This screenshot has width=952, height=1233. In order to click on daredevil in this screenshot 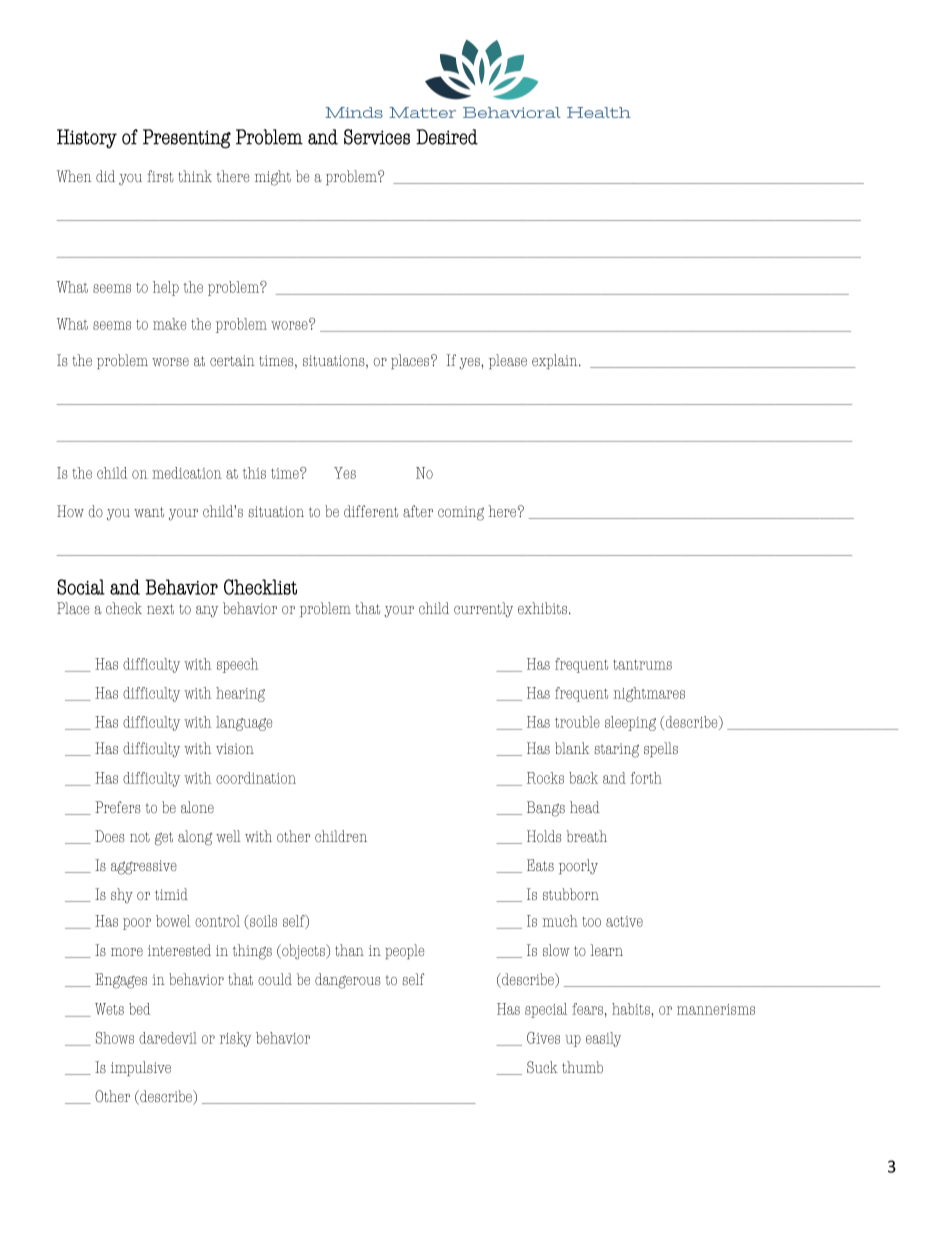, I will do `click(168, 1038)`.
